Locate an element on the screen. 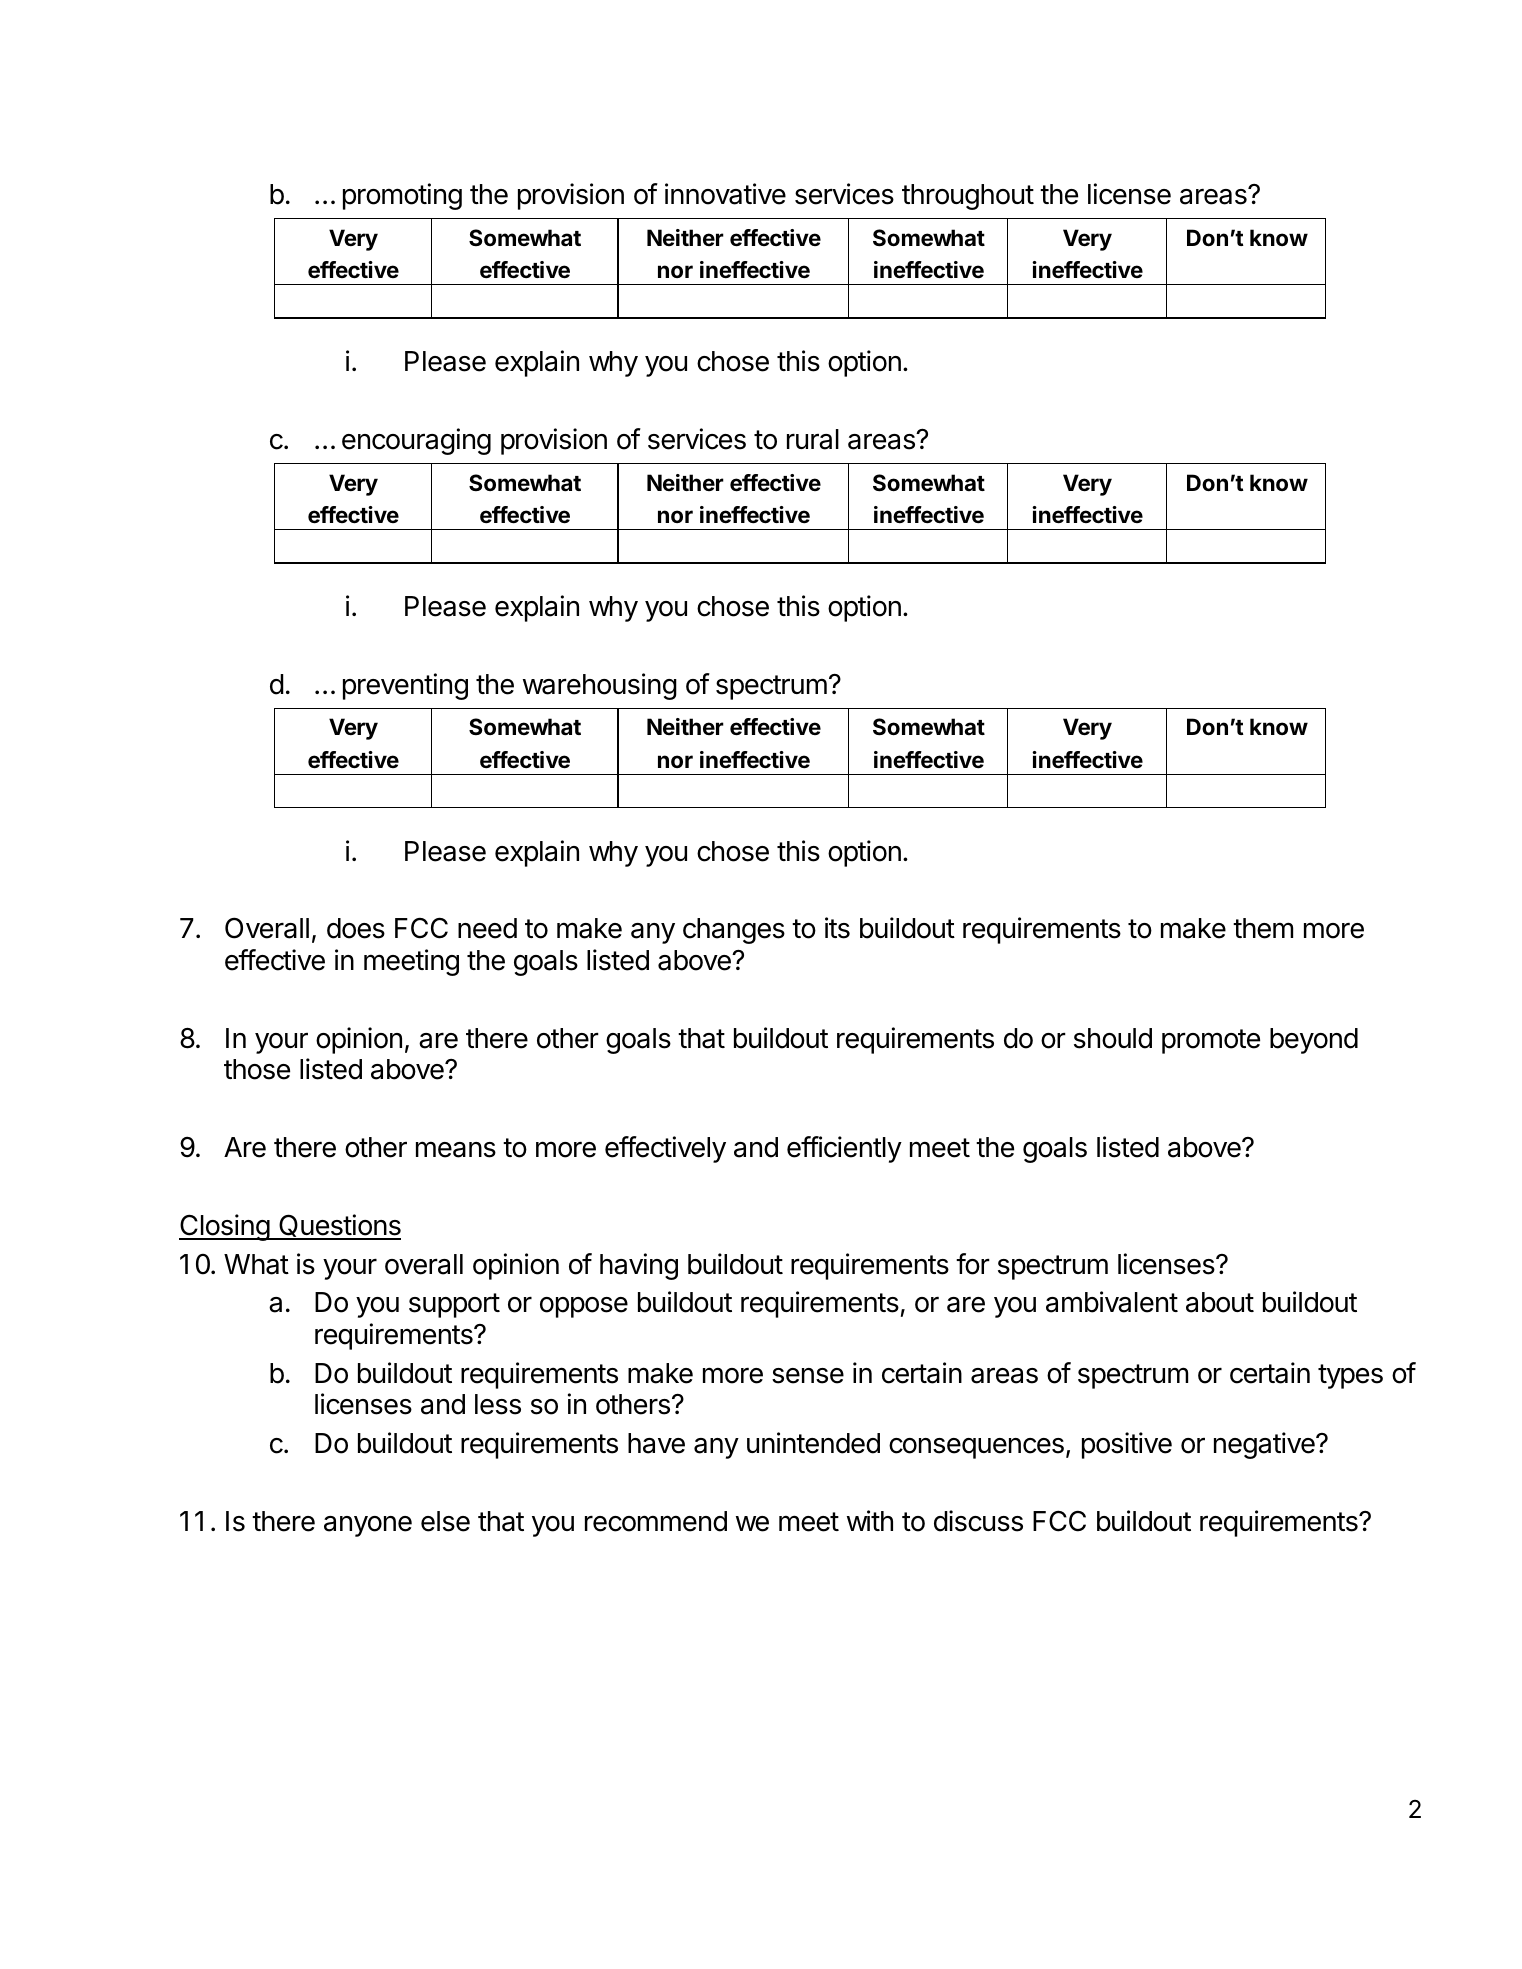 Image resolution: width=1522 pixels, height=1969 pixels. its is located at coordinates (837, 928).
